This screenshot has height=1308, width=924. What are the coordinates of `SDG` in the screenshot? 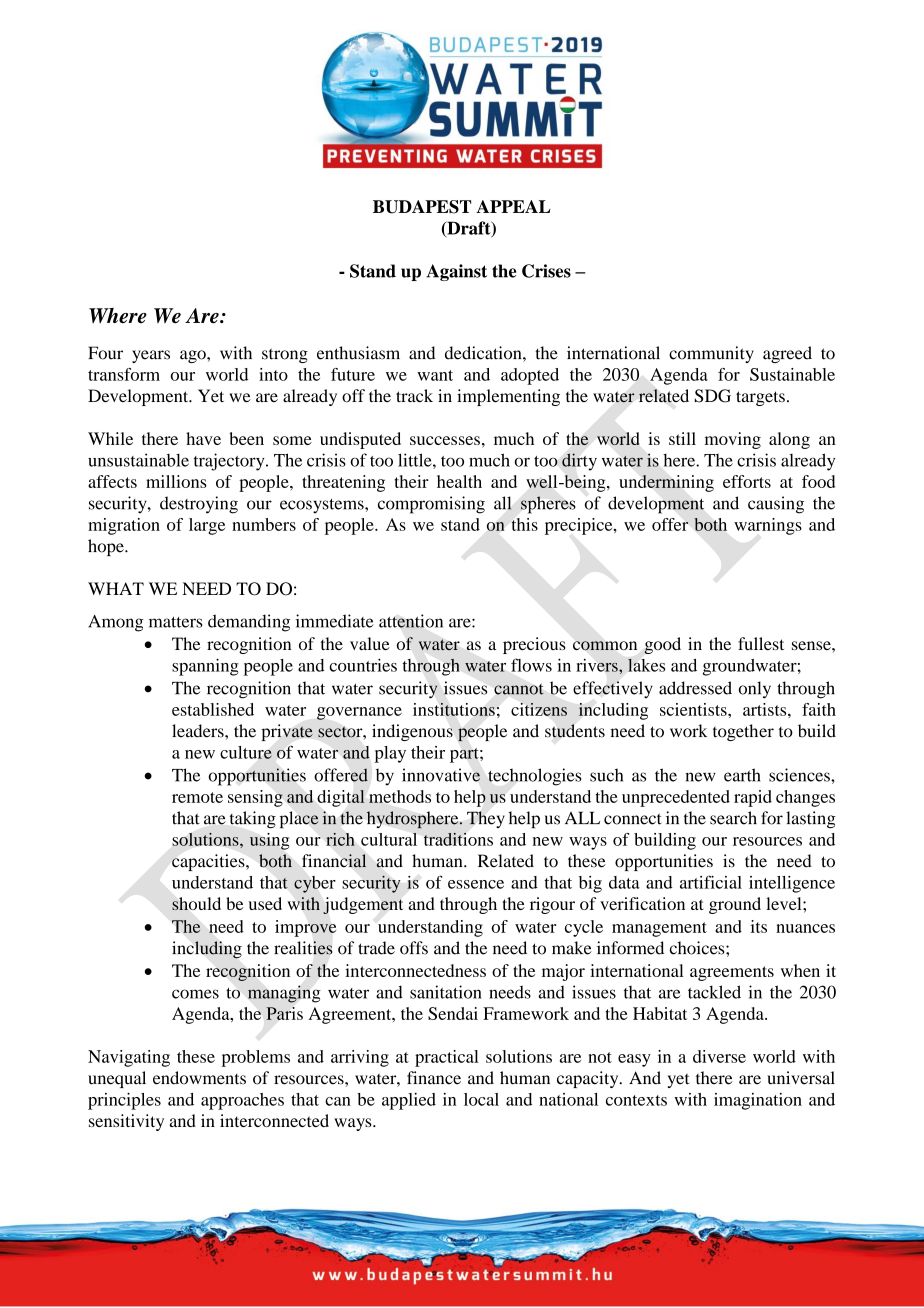 It's located at (713, 396).
